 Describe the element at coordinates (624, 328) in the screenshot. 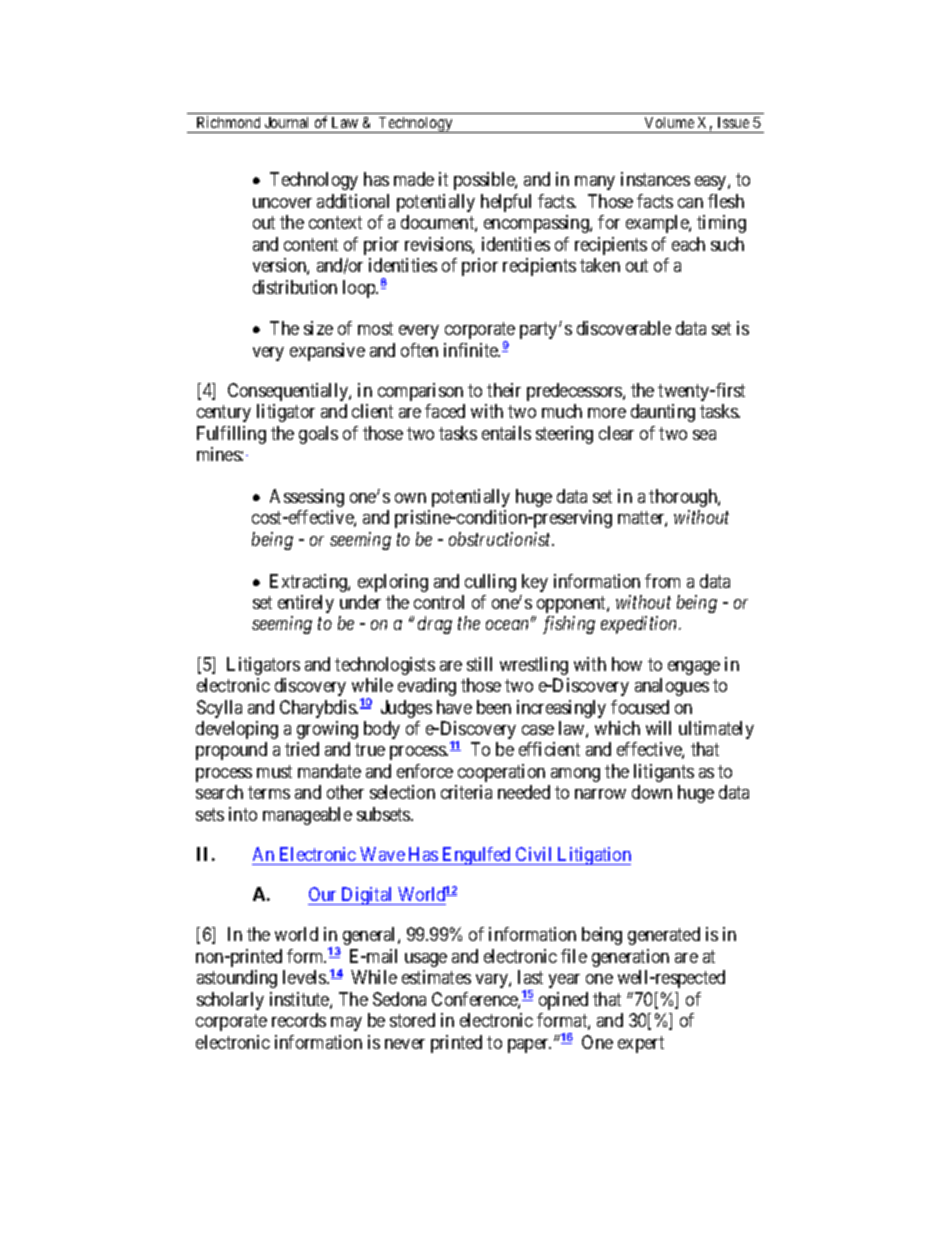

I see `discoverable` at that location.
